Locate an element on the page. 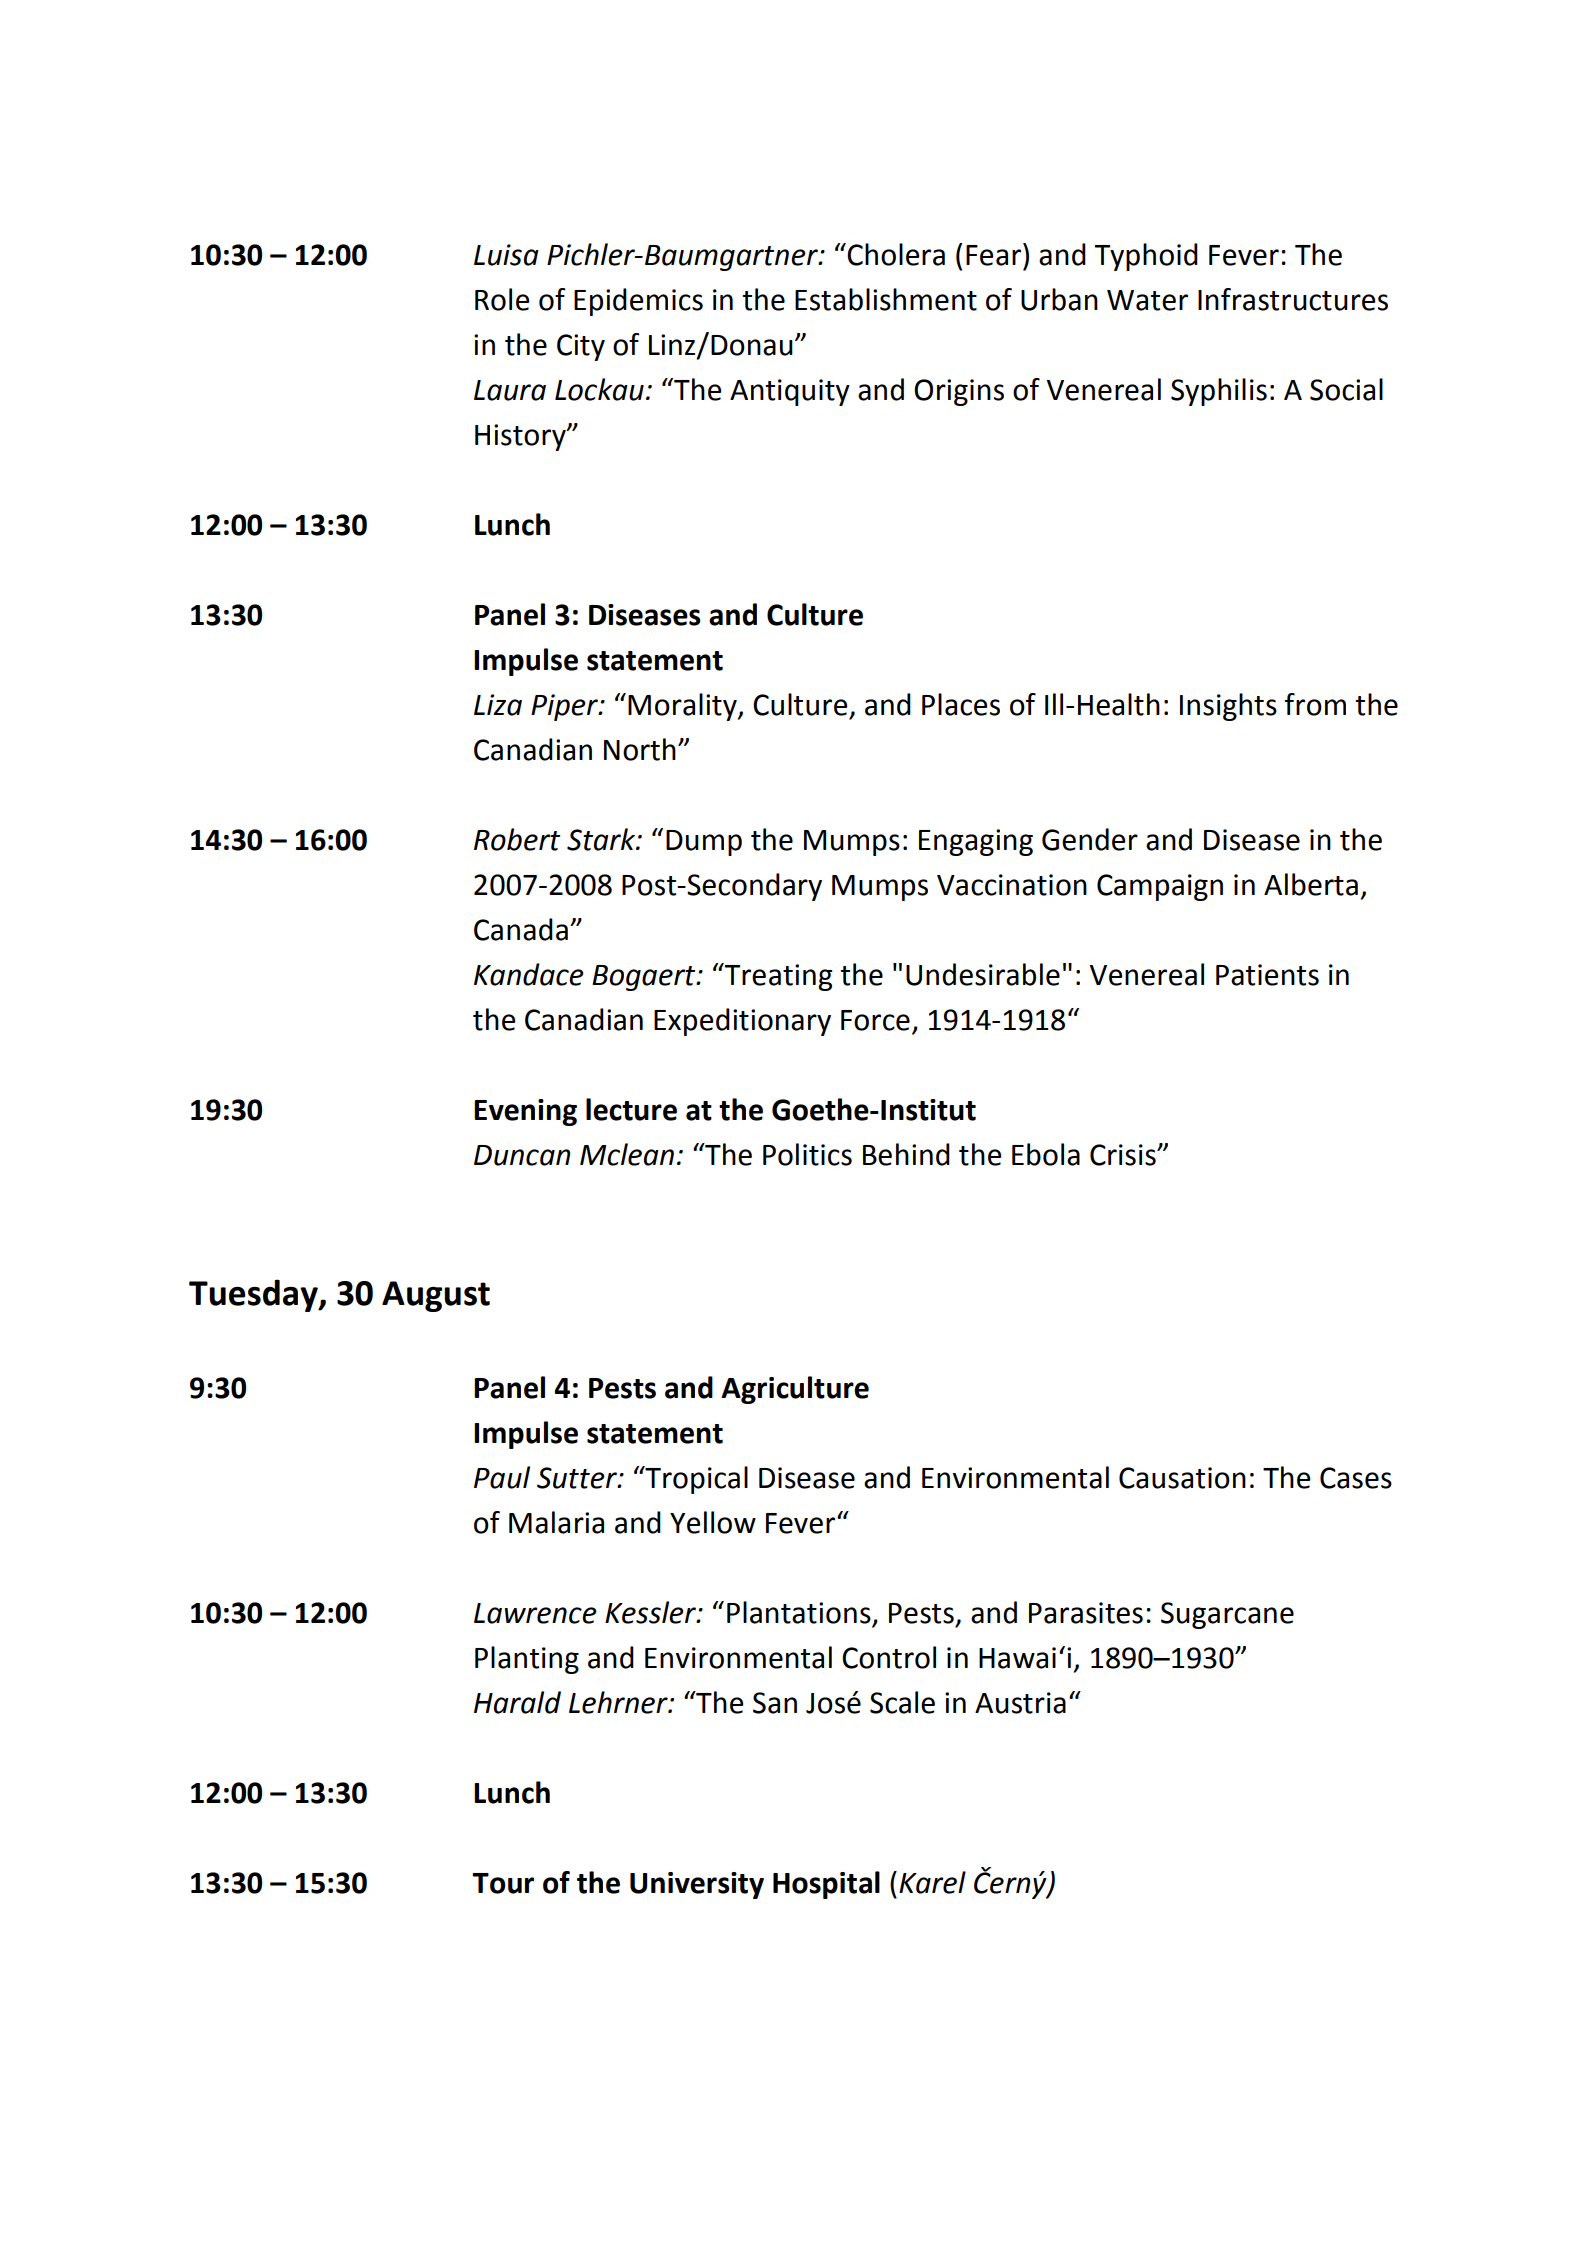 The image size is (1590, 2250). Role is located at coordinates (502, 299).
